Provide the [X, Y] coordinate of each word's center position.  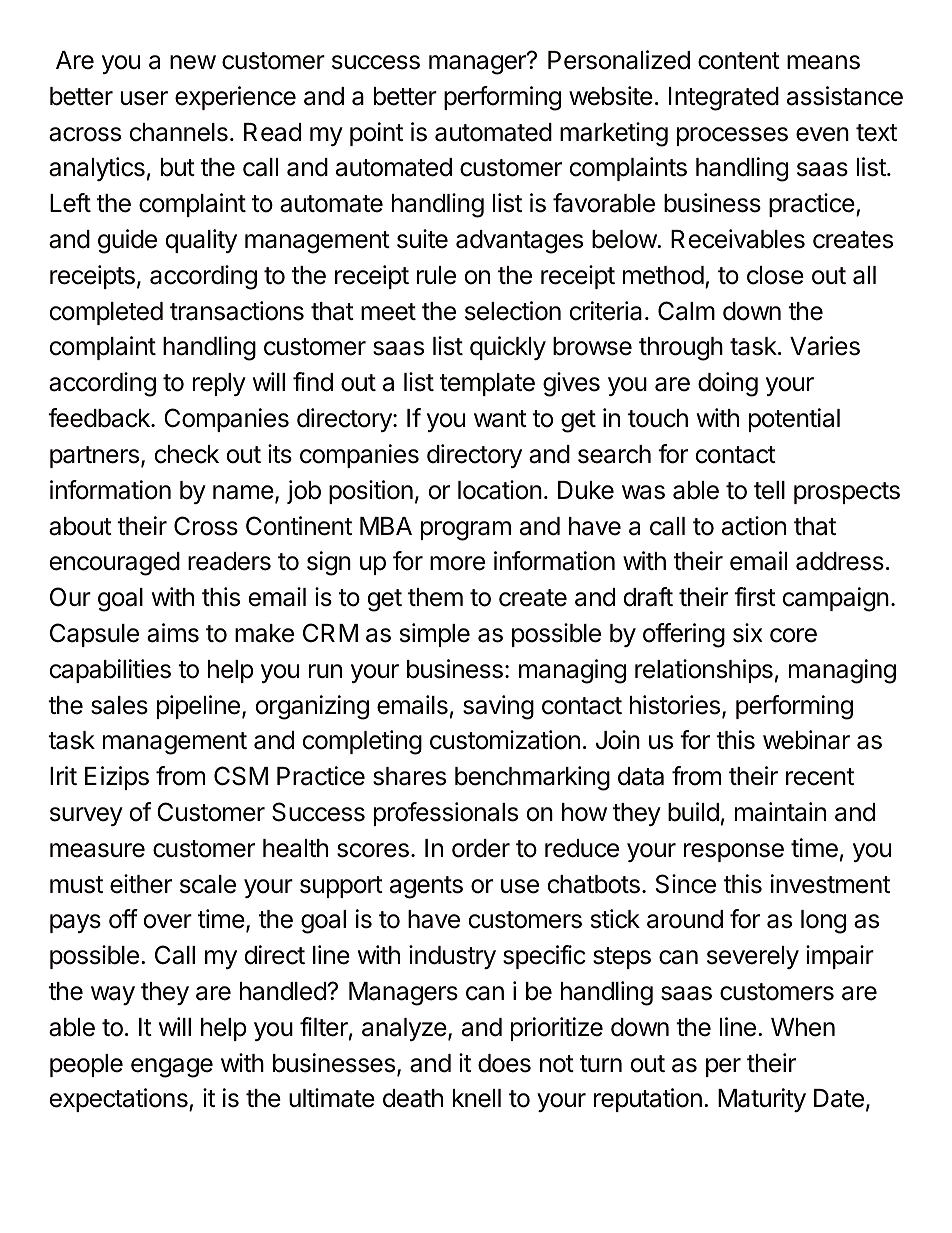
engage [172, 1068]
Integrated [724, 99]
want [500, 419]
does [504, 1063]
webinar [806, 740]
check [187, 454]
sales [119, 705]
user [144, 98]
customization [505, 740]
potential [794, 420]
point [376, 134]
